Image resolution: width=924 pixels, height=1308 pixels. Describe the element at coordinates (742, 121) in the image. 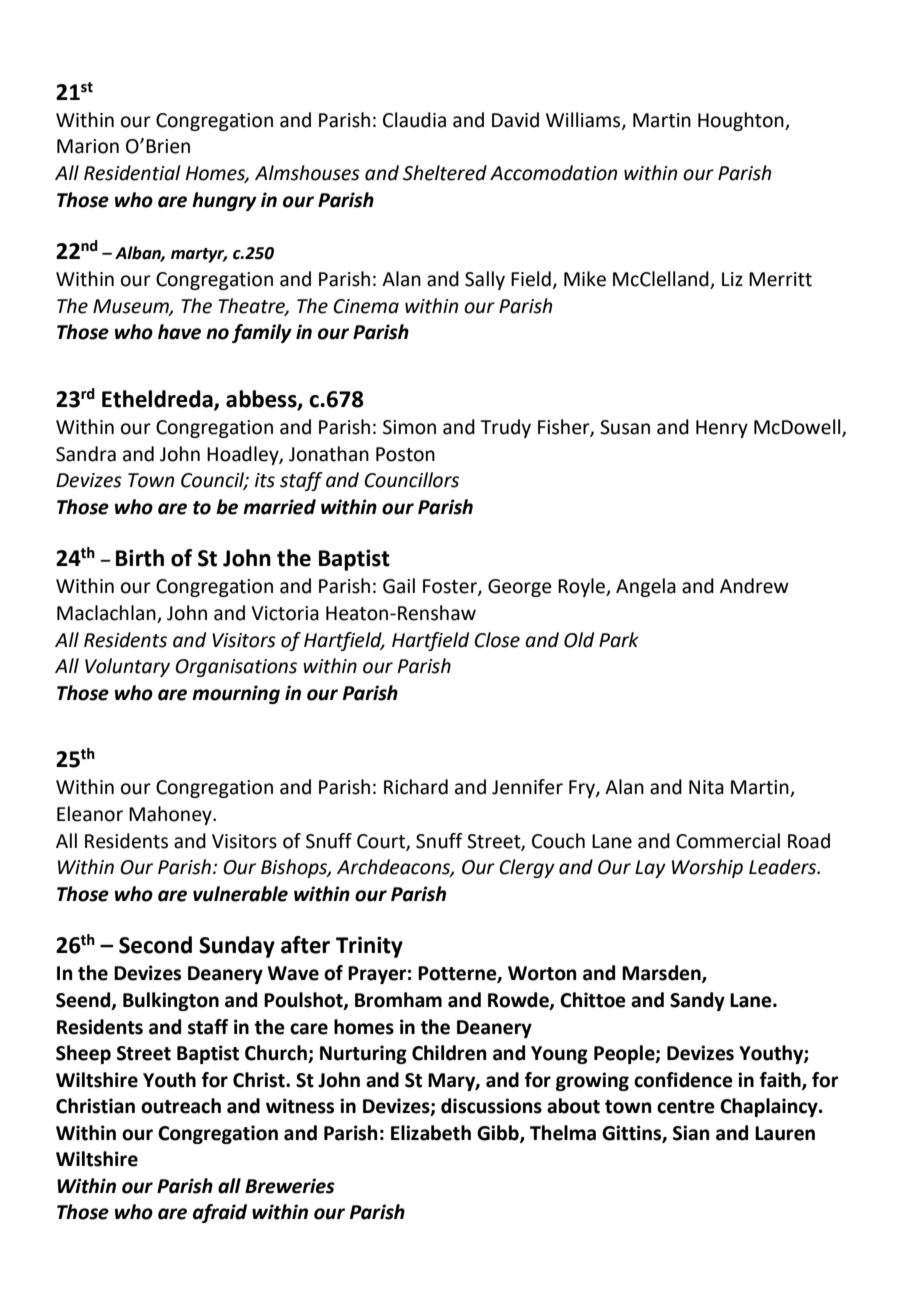

I see `Houghton` at that location.
